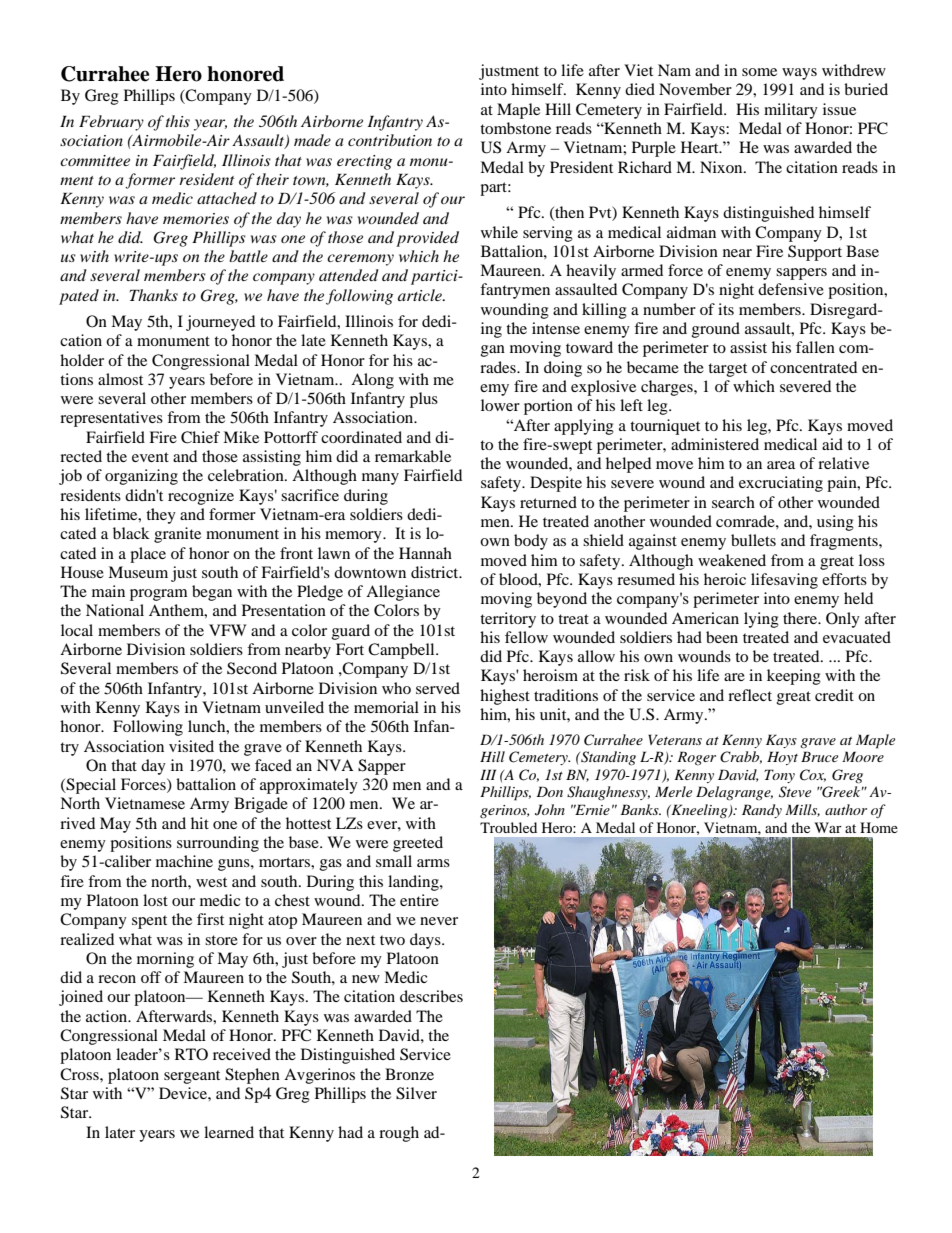 Image resolution: width=952 pixels, height=1233 pixels. I want to click on territory, so click(508, 620).
